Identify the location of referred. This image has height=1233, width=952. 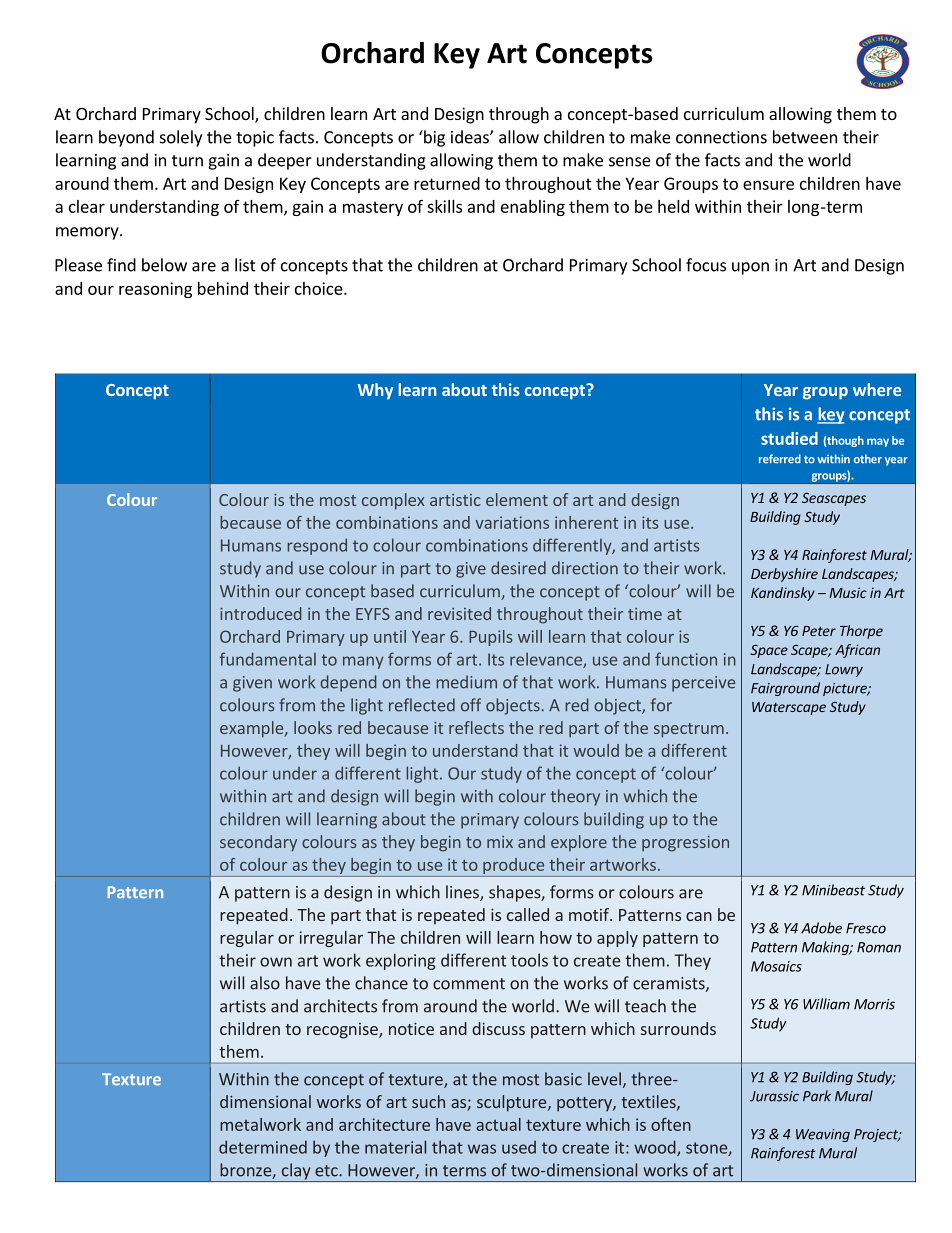
(780, 459).
